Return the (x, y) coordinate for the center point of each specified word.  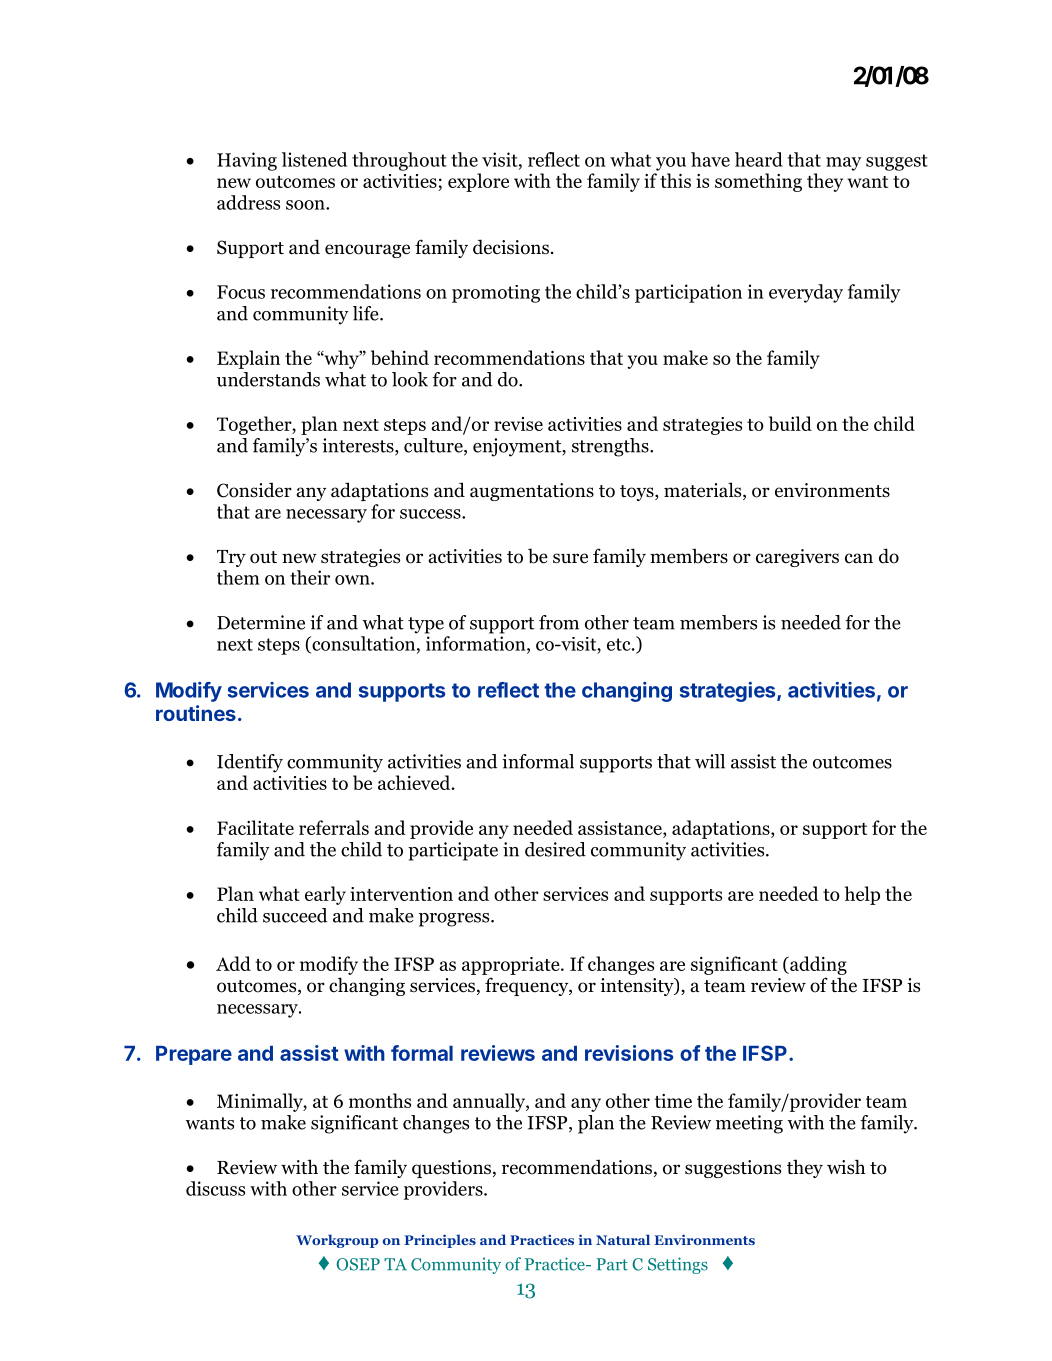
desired (555, 849)
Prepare (194, 1055)
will (710, 761)
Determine (261, 622)
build (790, 423)
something (758, 182)
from (559, 622)
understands (268, 379)
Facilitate (255, 827)
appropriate (512, 966)
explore (478, 182)
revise (518, 424)
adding (817, 965)
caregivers (797, 558)
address (248, 202)
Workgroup (337, 1241)
